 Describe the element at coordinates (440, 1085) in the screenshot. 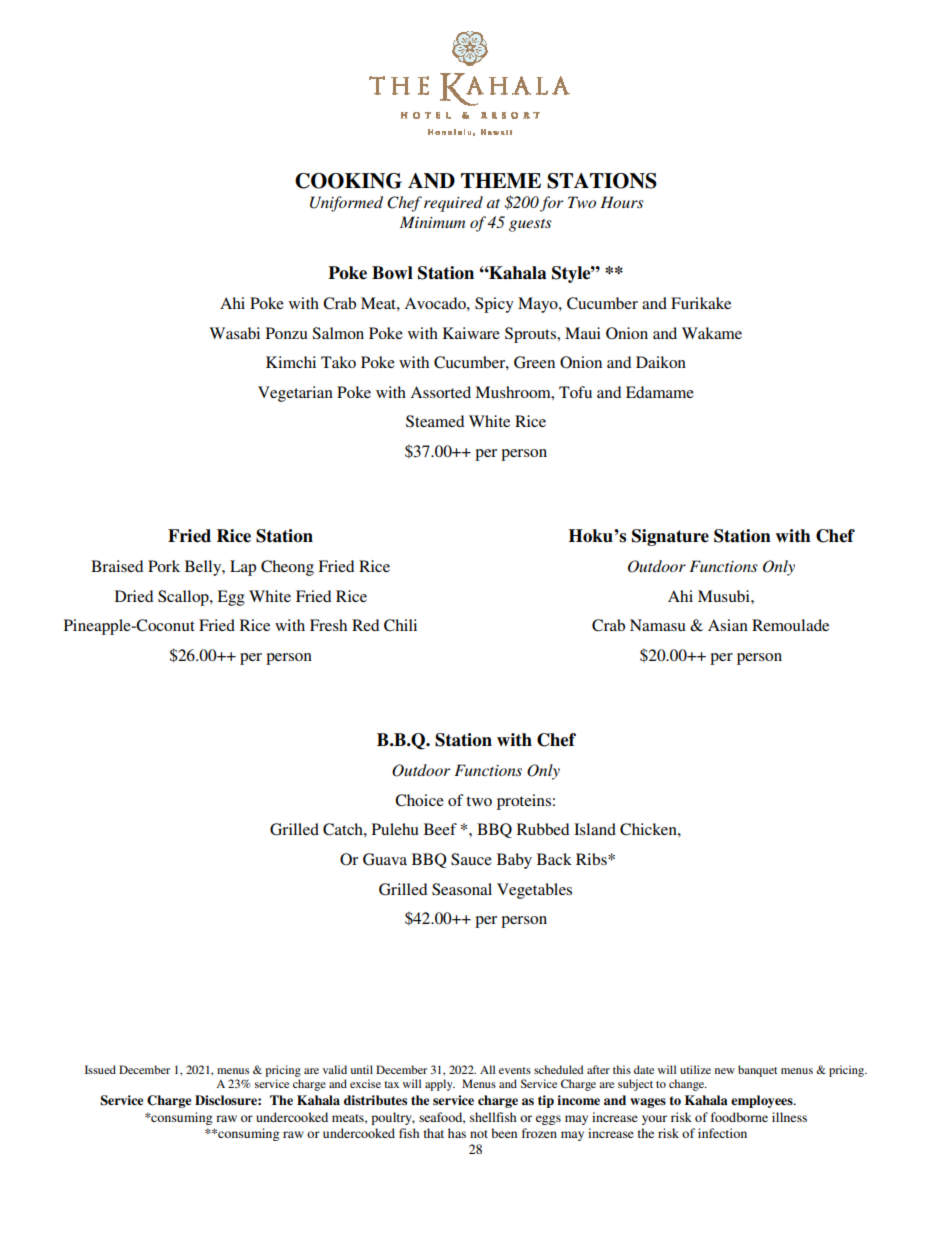

I see `apply` at that location.
